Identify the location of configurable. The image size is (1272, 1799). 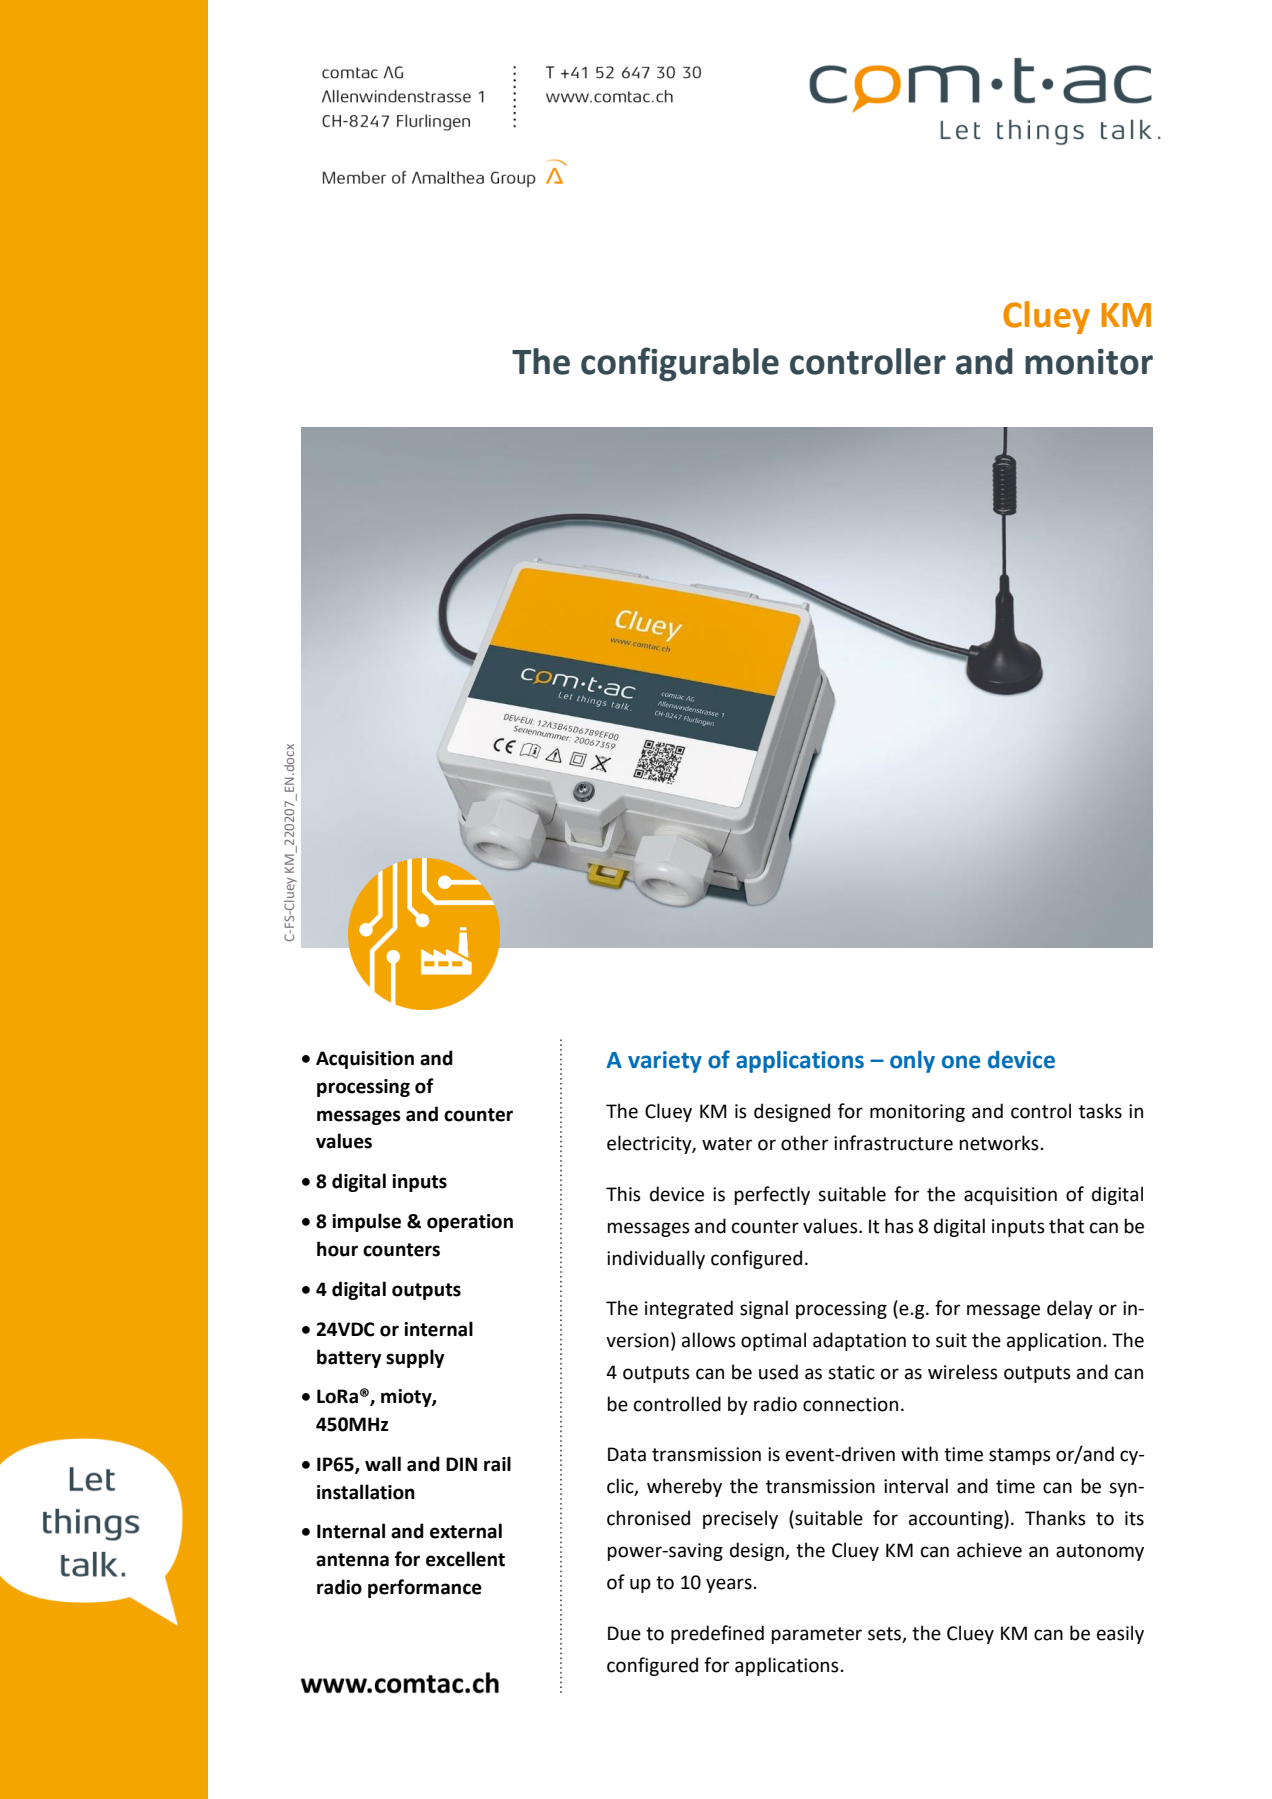
(680, 364).
